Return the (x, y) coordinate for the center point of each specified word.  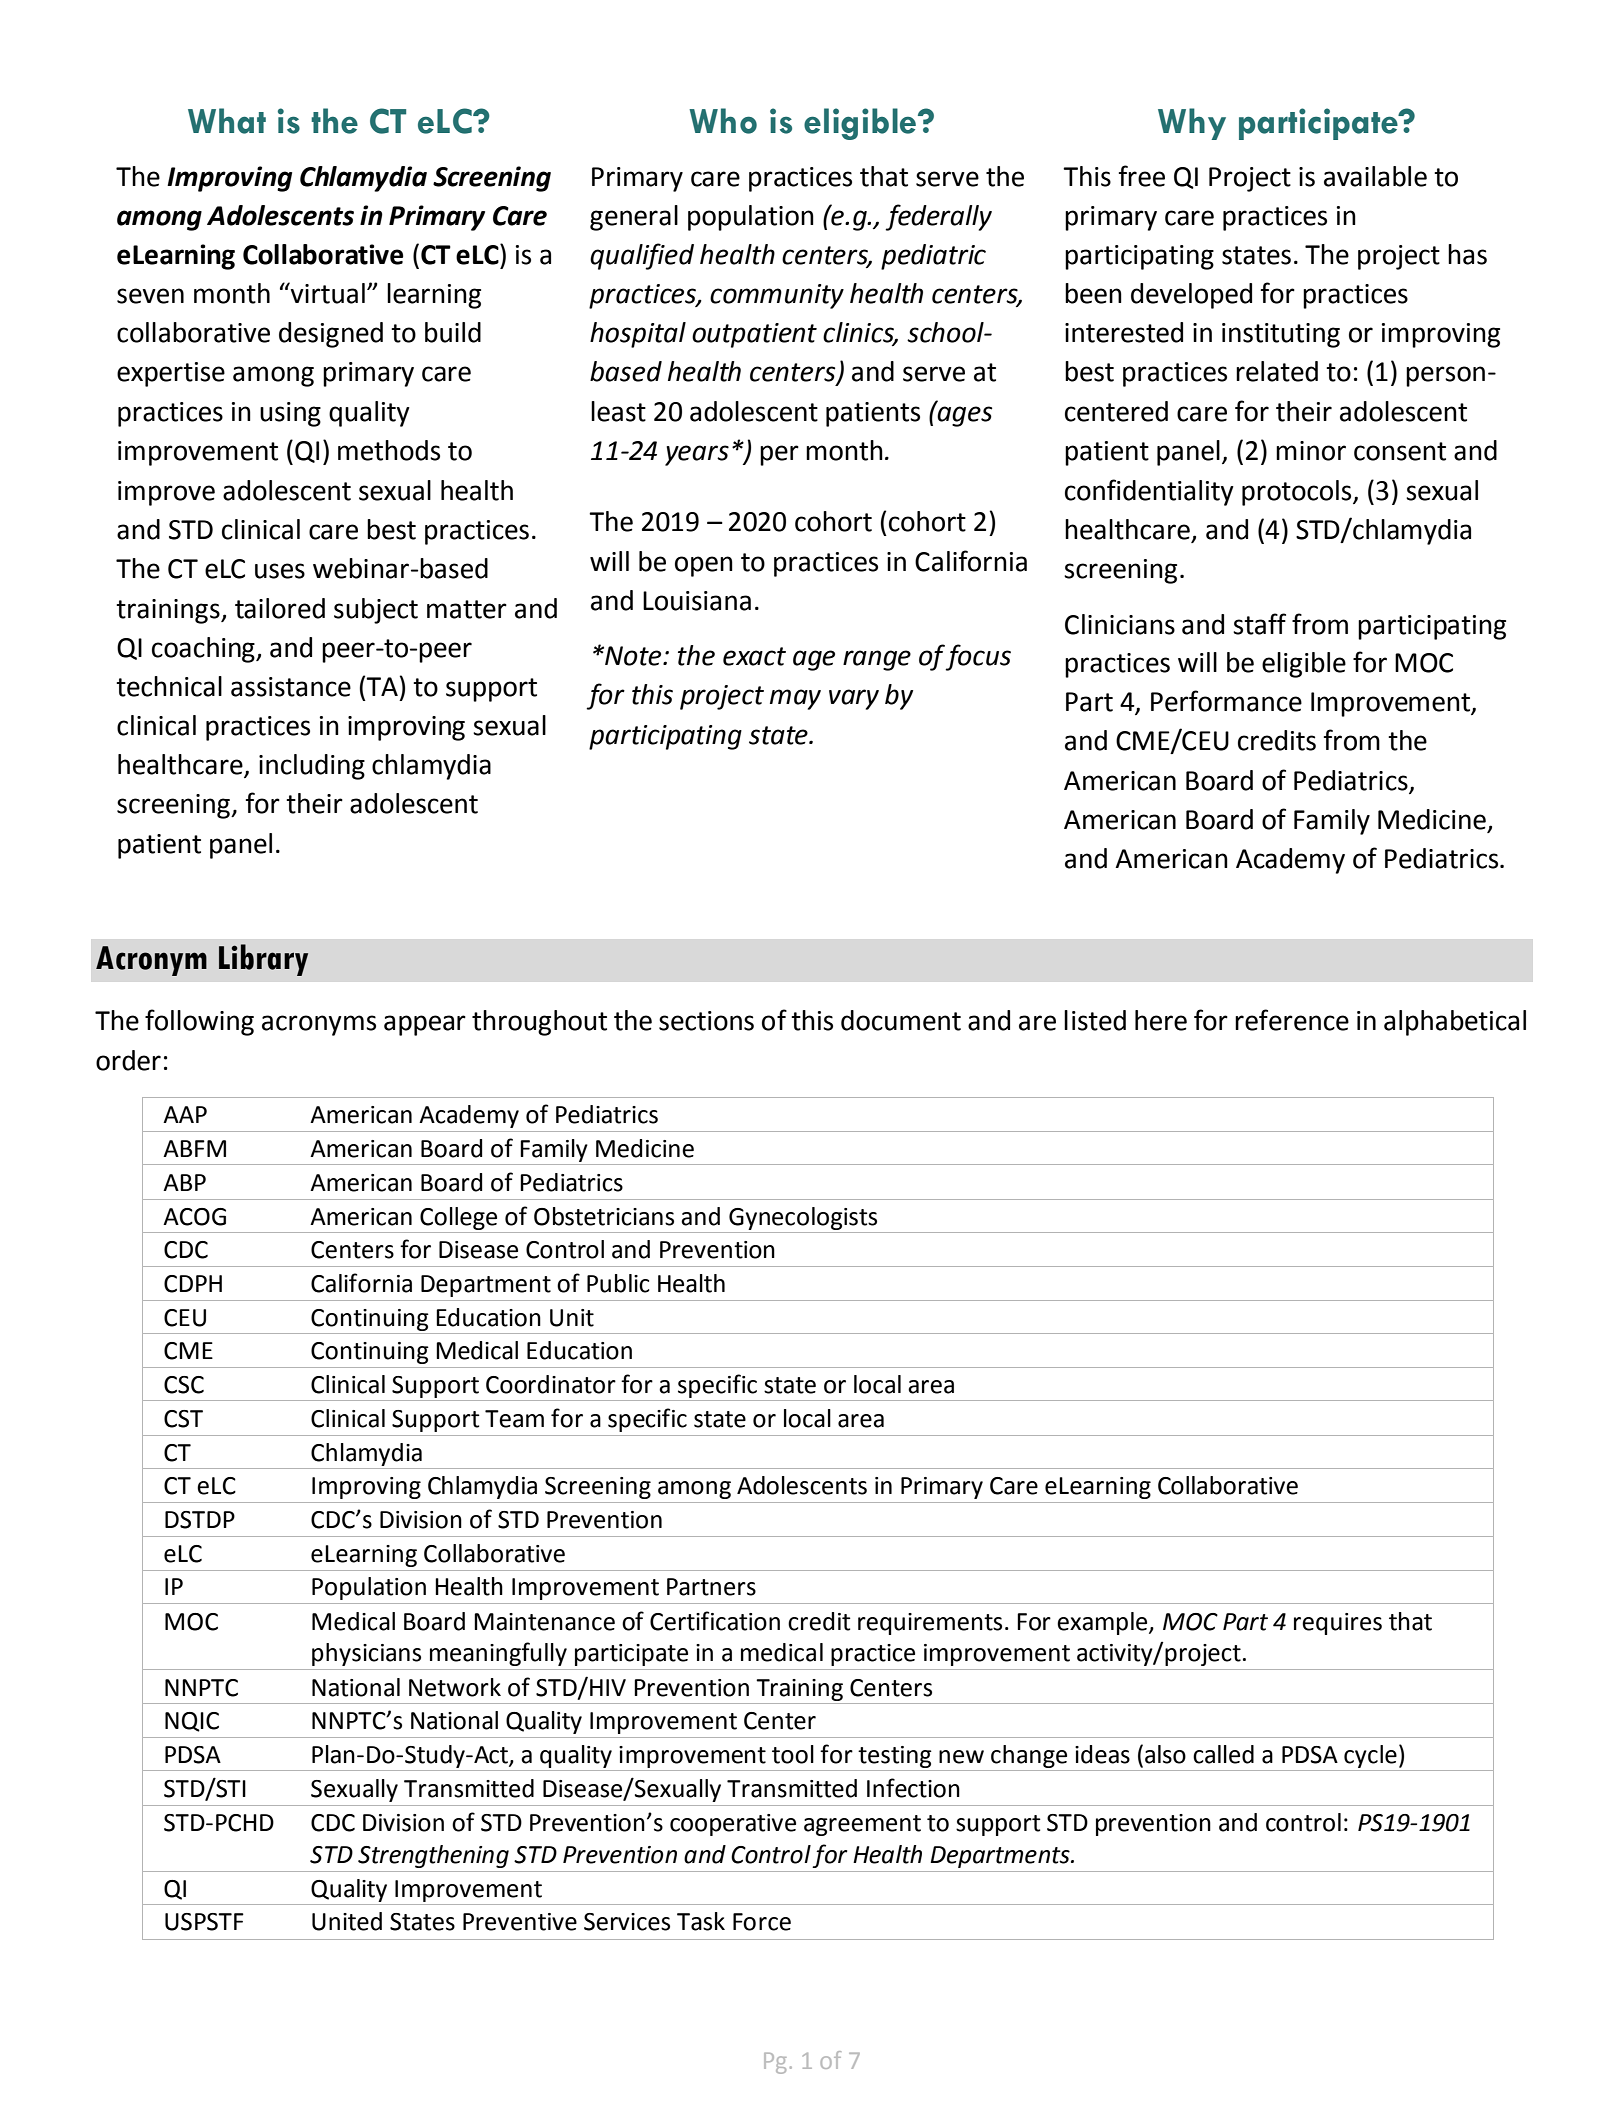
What (227, 121)
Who (723, 121)
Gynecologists (803, 1218)
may (795, 699)
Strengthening (433, 1856)
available (1375, 176)
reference (1292, 1020)
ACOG (194, 1217)
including (312, 767)
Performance (1226, 701)
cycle (1370, 1756)
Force (762, 1922)
